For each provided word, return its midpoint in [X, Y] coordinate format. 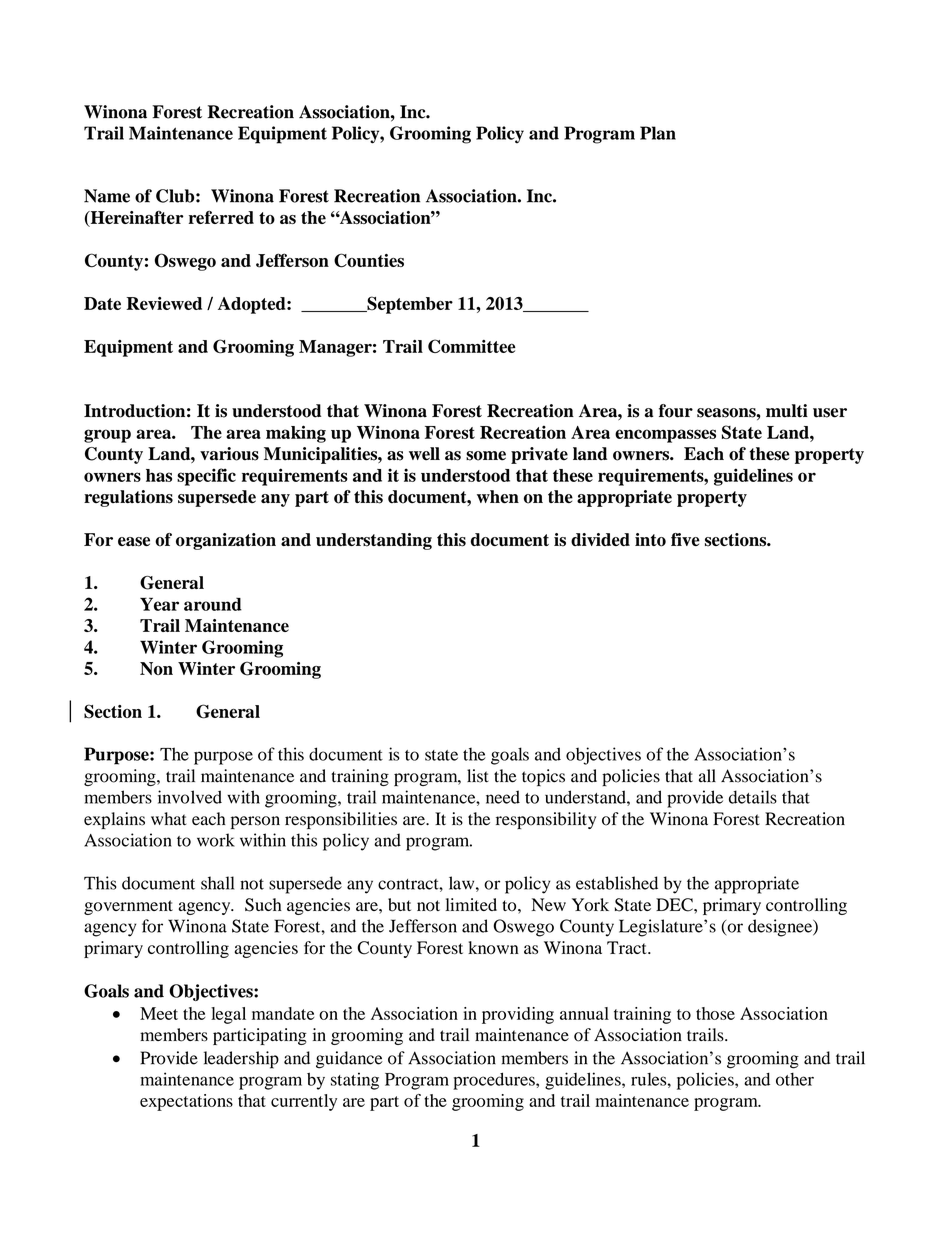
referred [221, 217]
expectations [186, 1102]
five [685, 539]
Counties [369, 260]
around [213, 604]
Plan [658, 133]
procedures [495, 1081]
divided [600, 539]
